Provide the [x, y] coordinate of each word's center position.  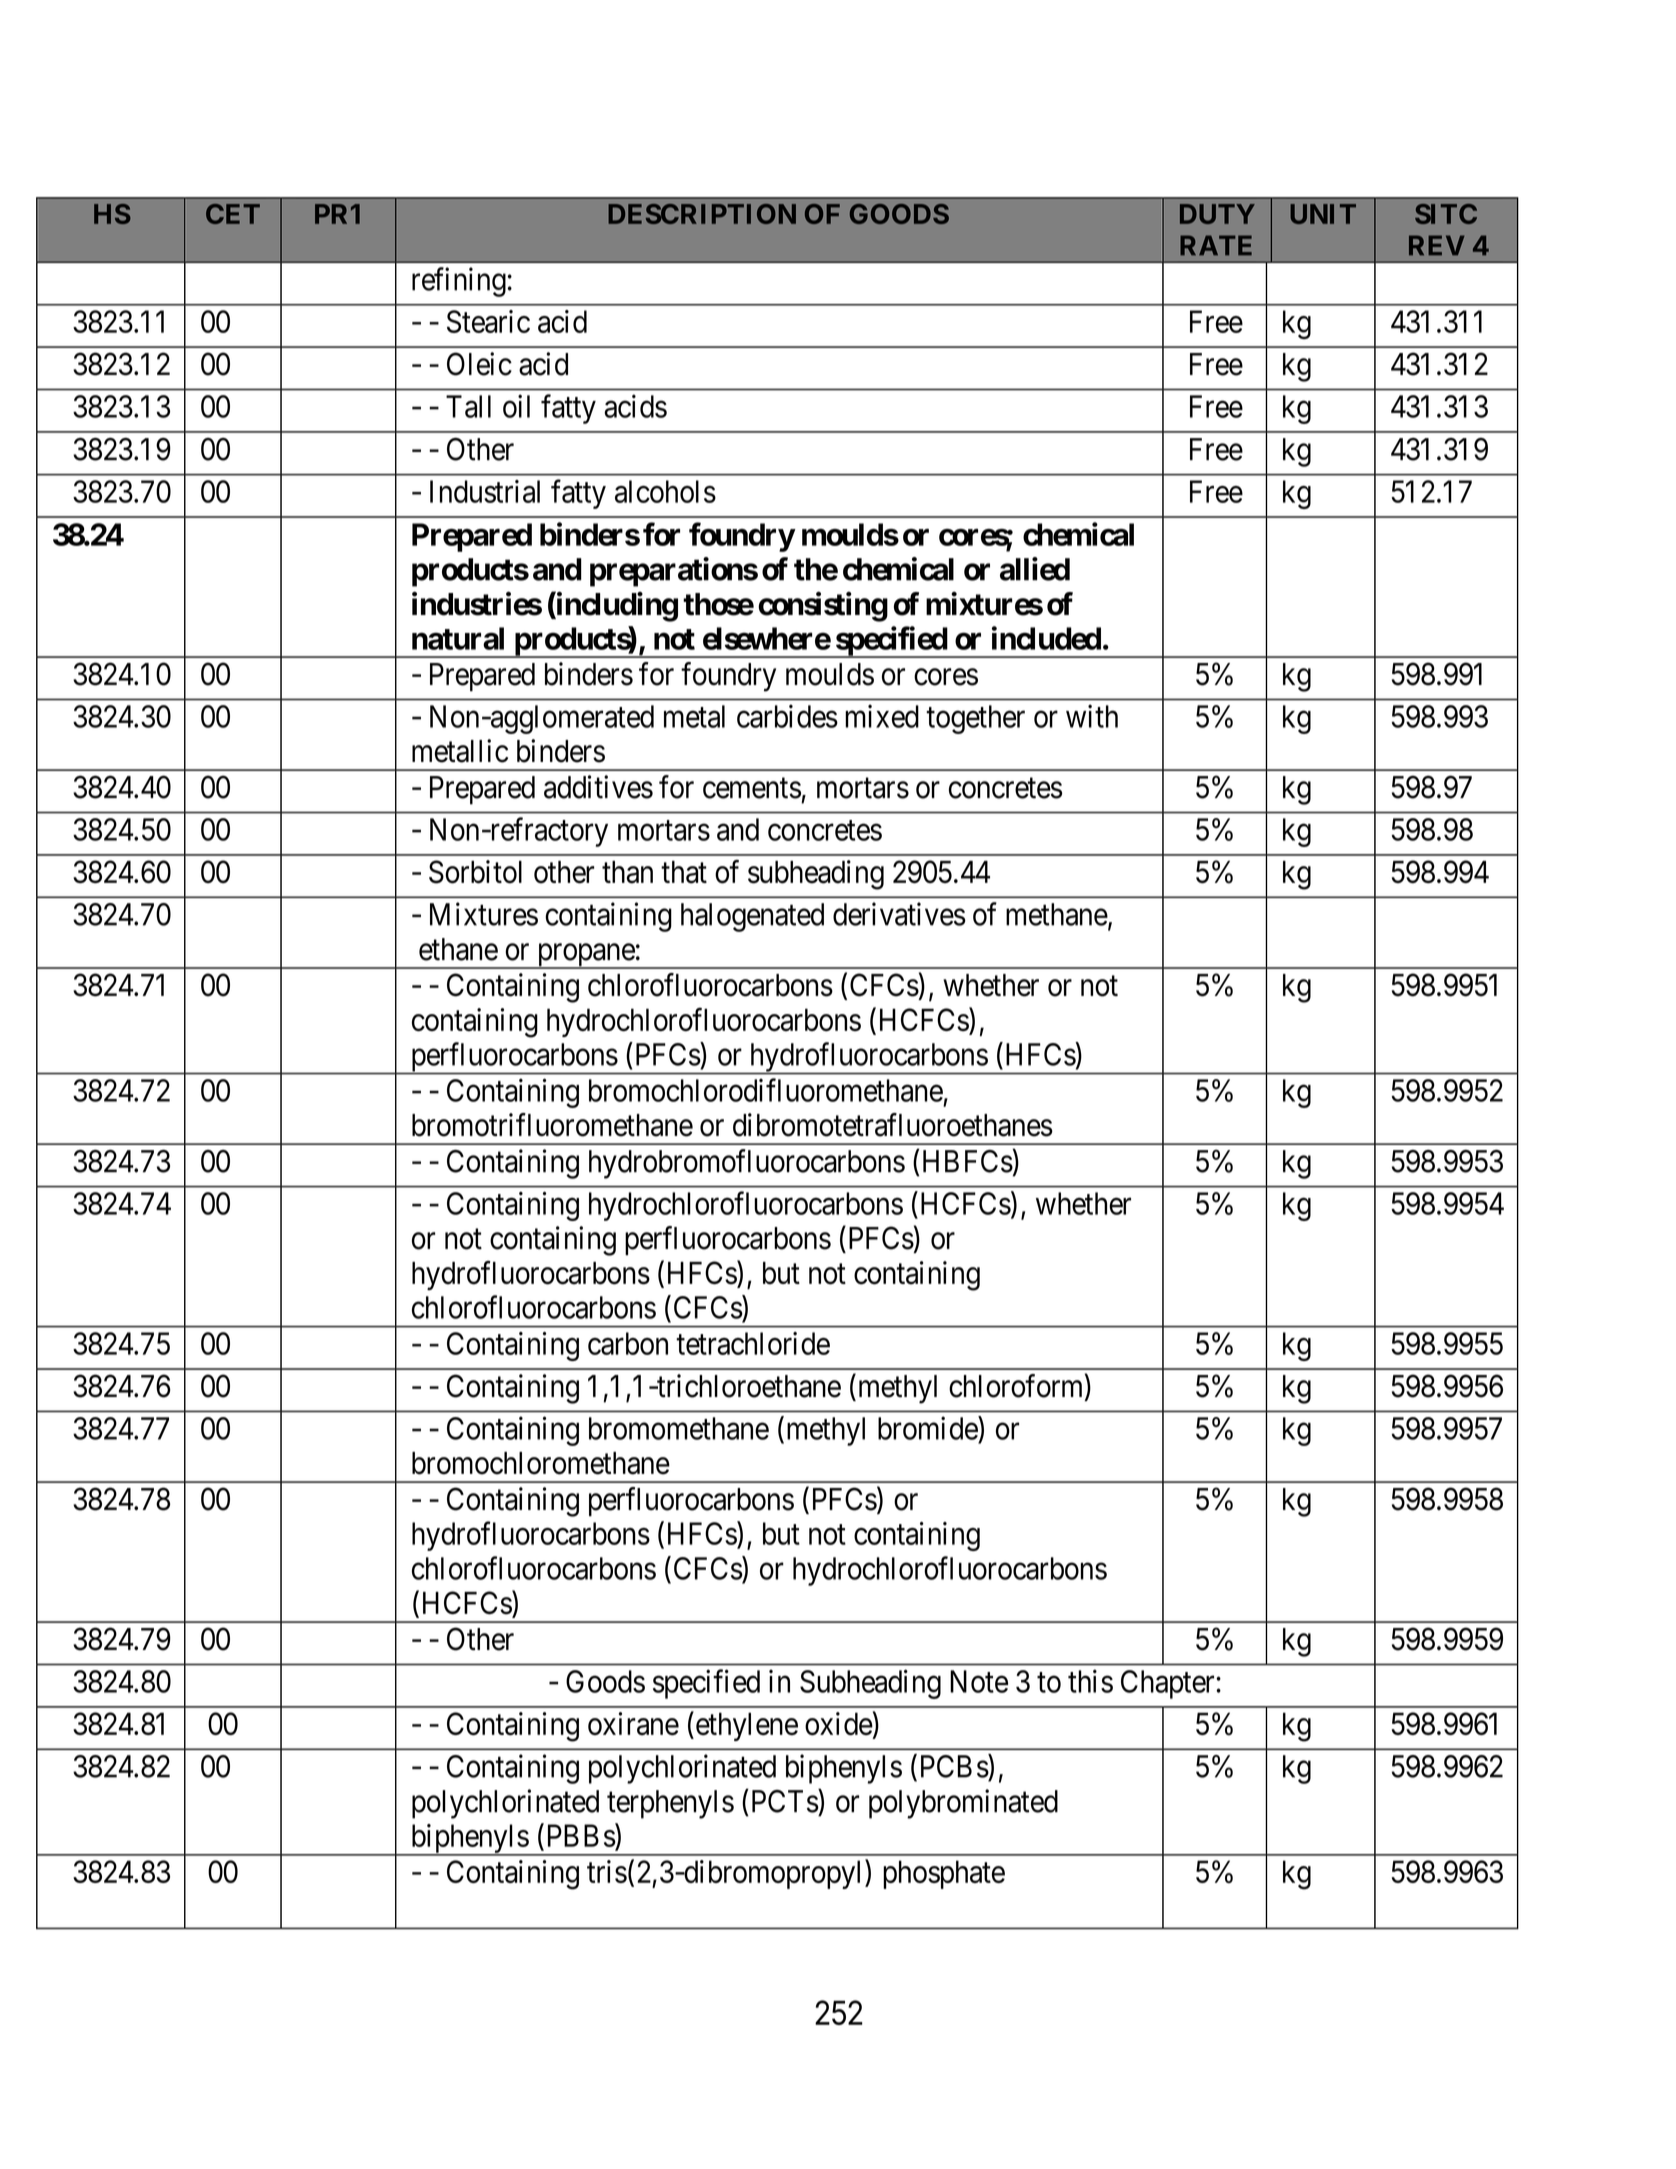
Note [979, 1681]
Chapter [1169, 1684]
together [975, 719]
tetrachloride [753, 1343]
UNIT [1323, 214]
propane [585, 956]
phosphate [944, 1874]
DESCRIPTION [702, 214]
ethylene [745, 1726]
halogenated [752, 917]
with [1092, 716]
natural [458, 638]
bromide [928, 1428]
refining [459, 282]
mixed [882, 716]
